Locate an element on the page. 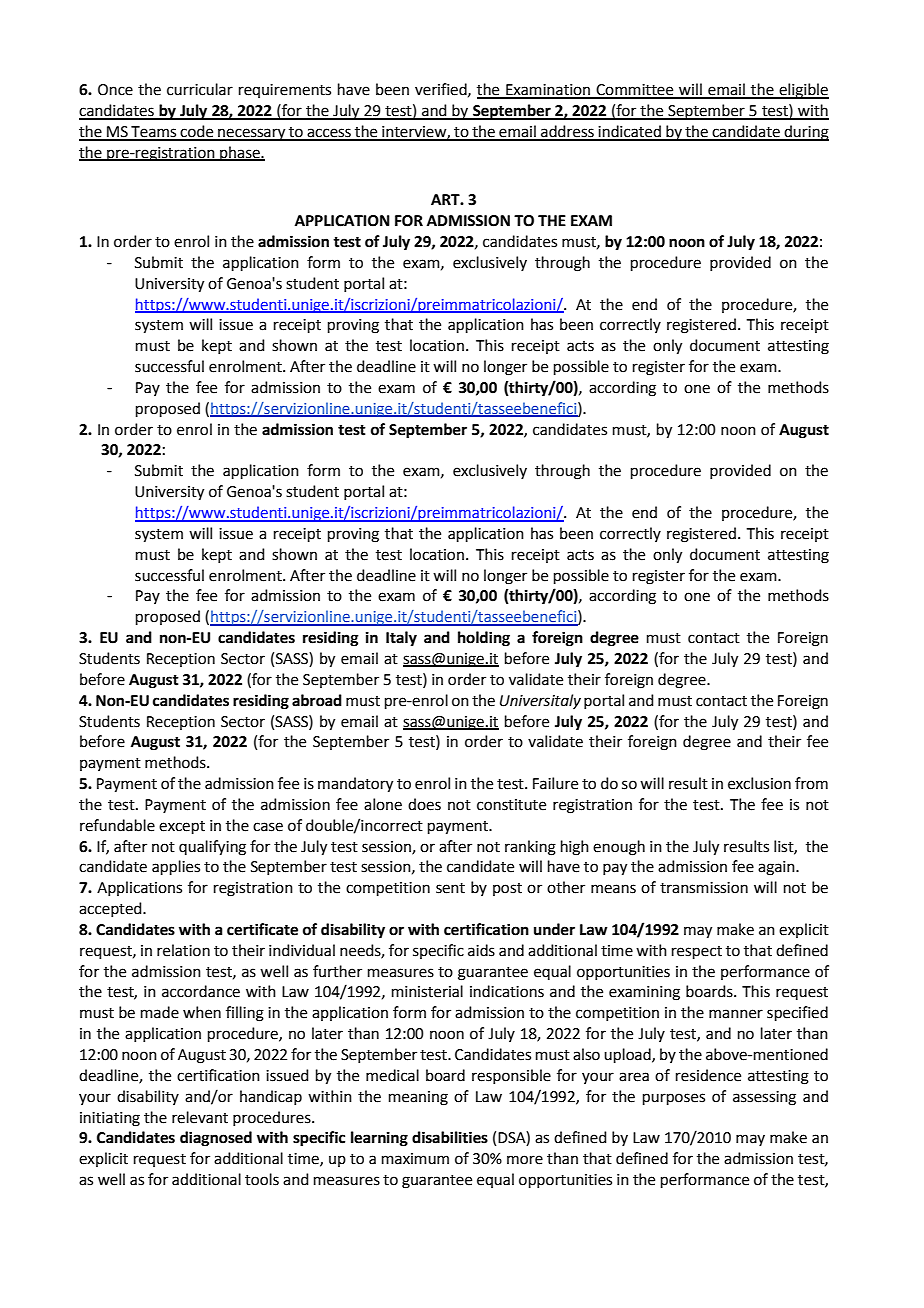  during is located at coordinates (805, 133).
